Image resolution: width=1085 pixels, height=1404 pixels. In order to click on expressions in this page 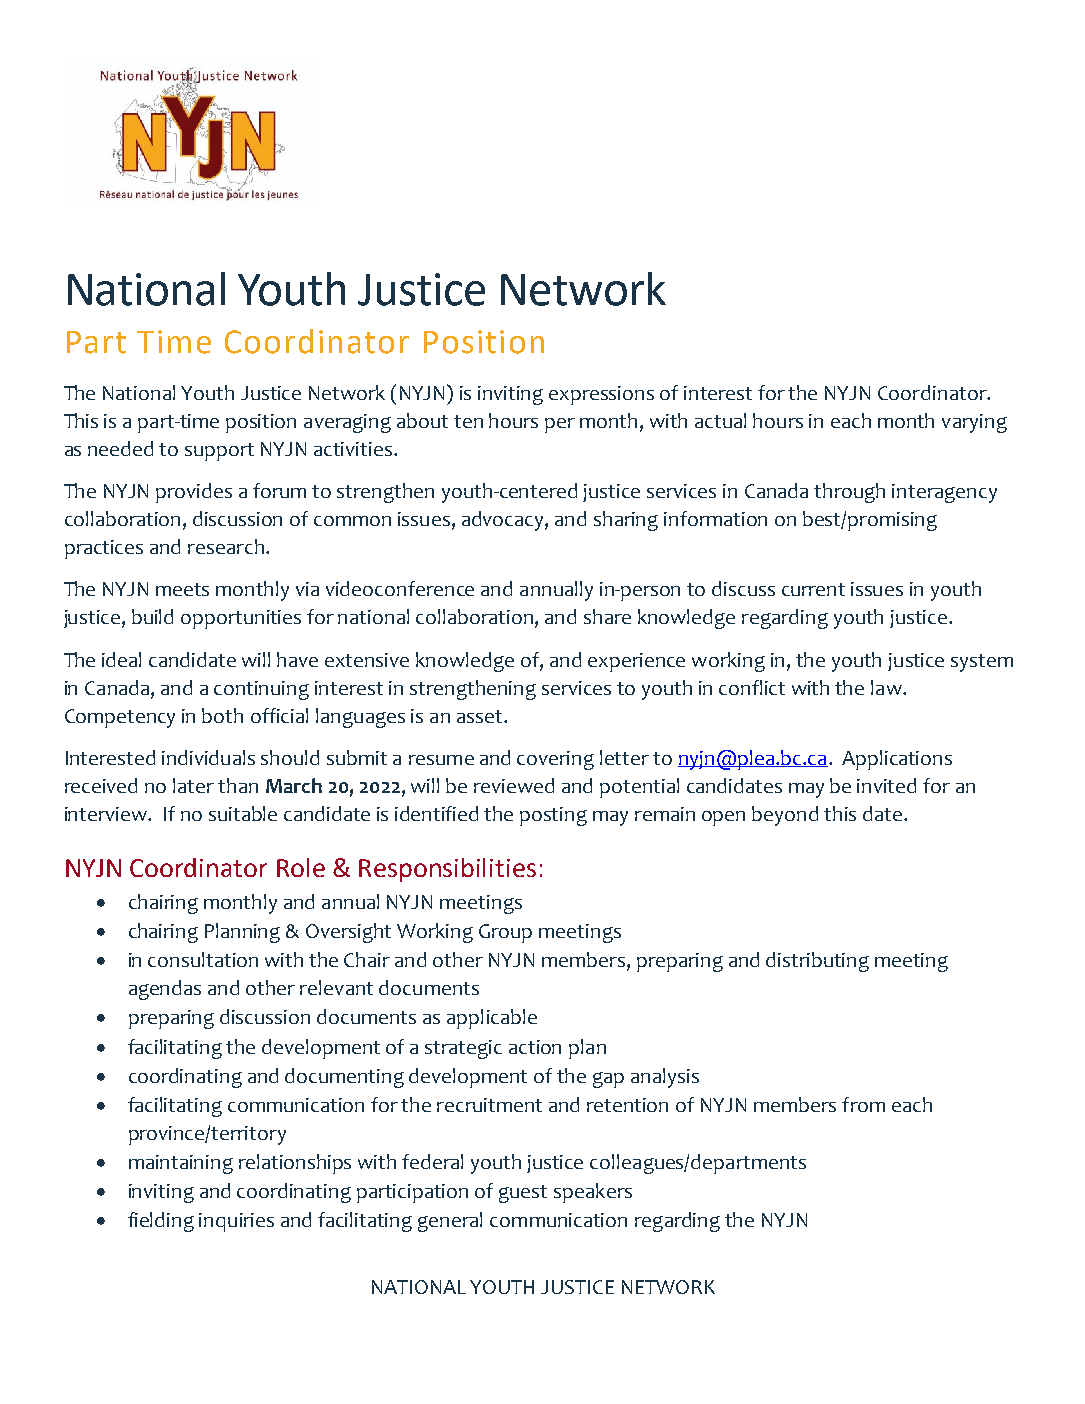, I will do `click(601, 395)`.
